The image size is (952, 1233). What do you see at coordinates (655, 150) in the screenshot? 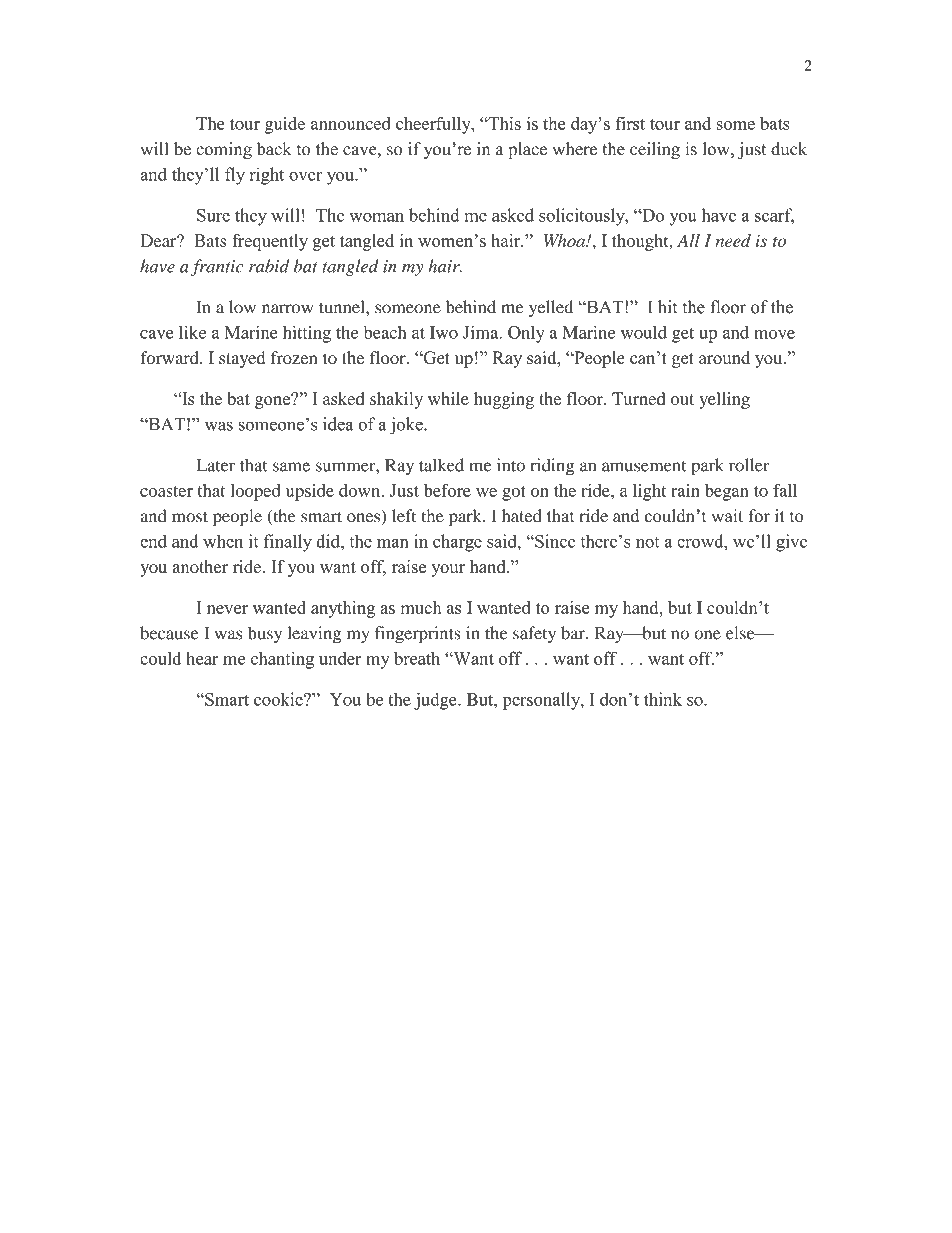
I see `ceiling` at bounding box center [655, 150].
